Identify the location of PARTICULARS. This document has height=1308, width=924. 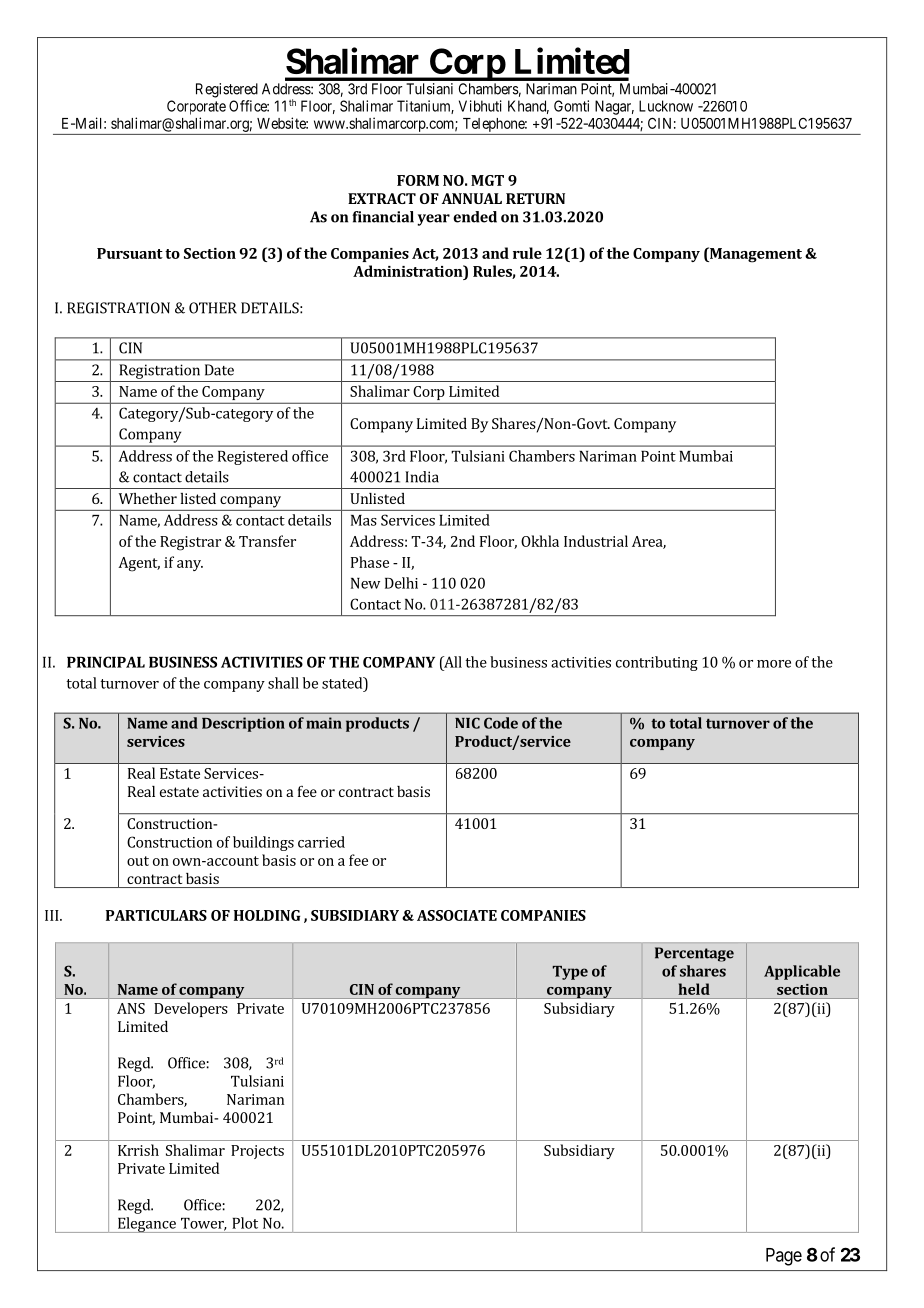
(156, 915).
